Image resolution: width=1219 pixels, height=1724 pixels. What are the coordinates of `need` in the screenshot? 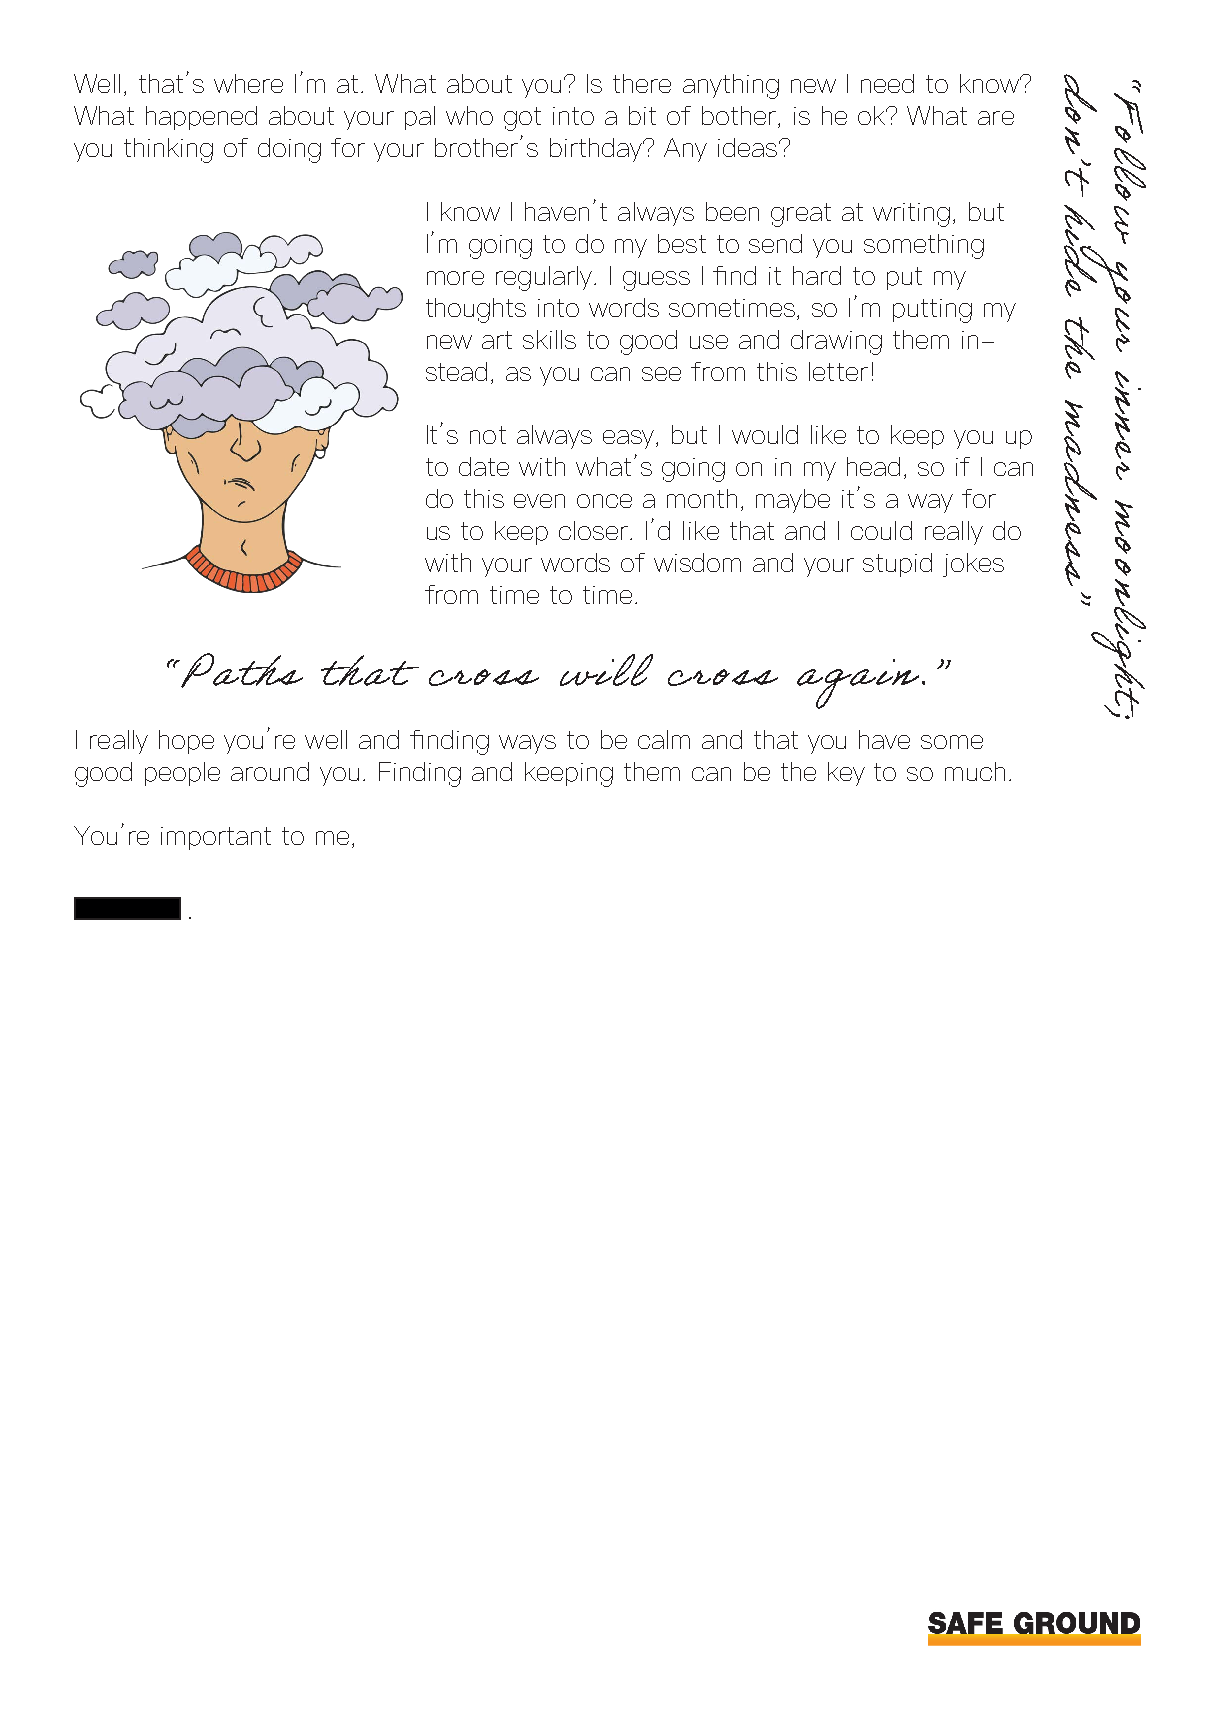 It's located at (887, 83).
